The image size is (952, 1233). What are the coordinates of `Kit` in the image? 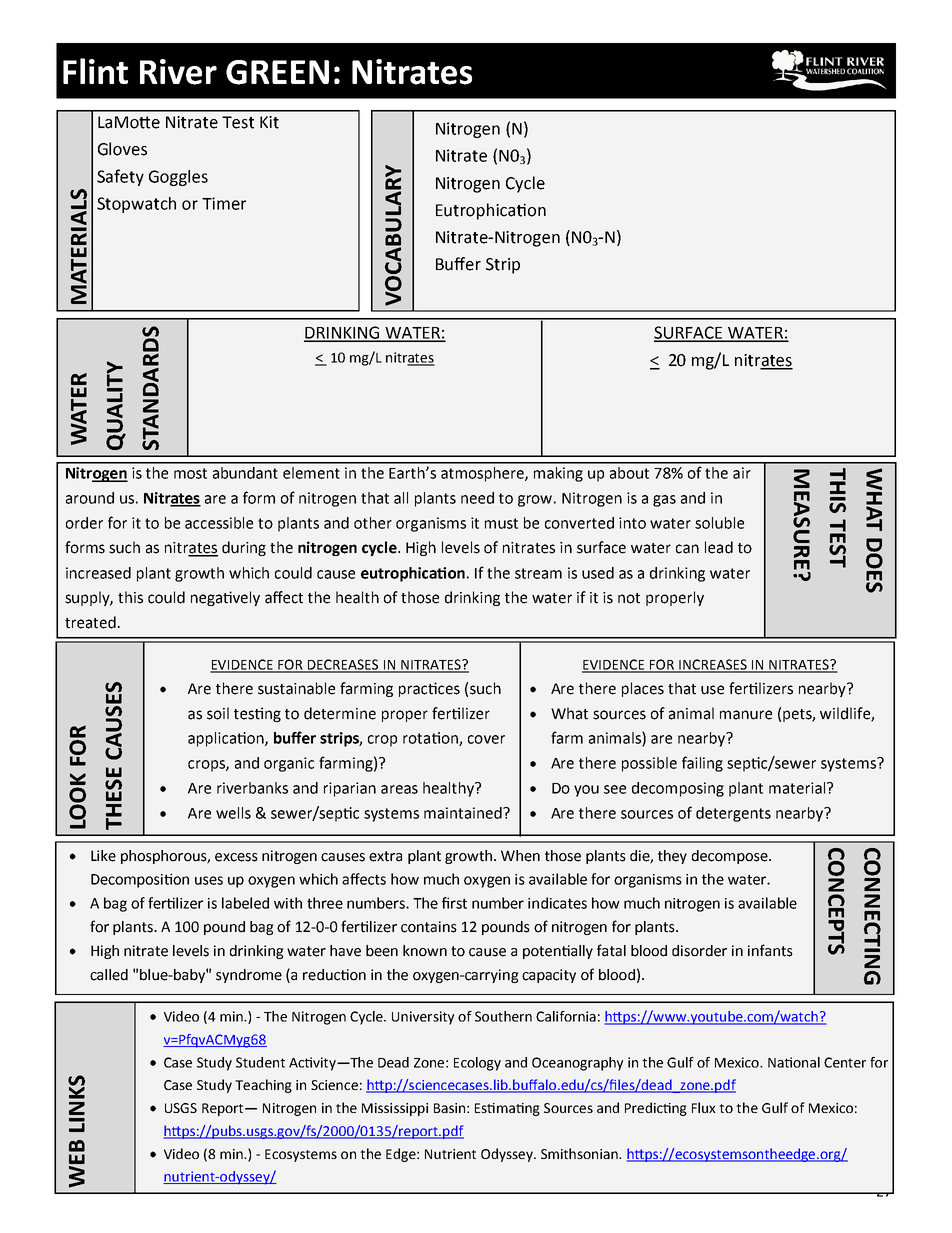 It's located at (269, 122).
